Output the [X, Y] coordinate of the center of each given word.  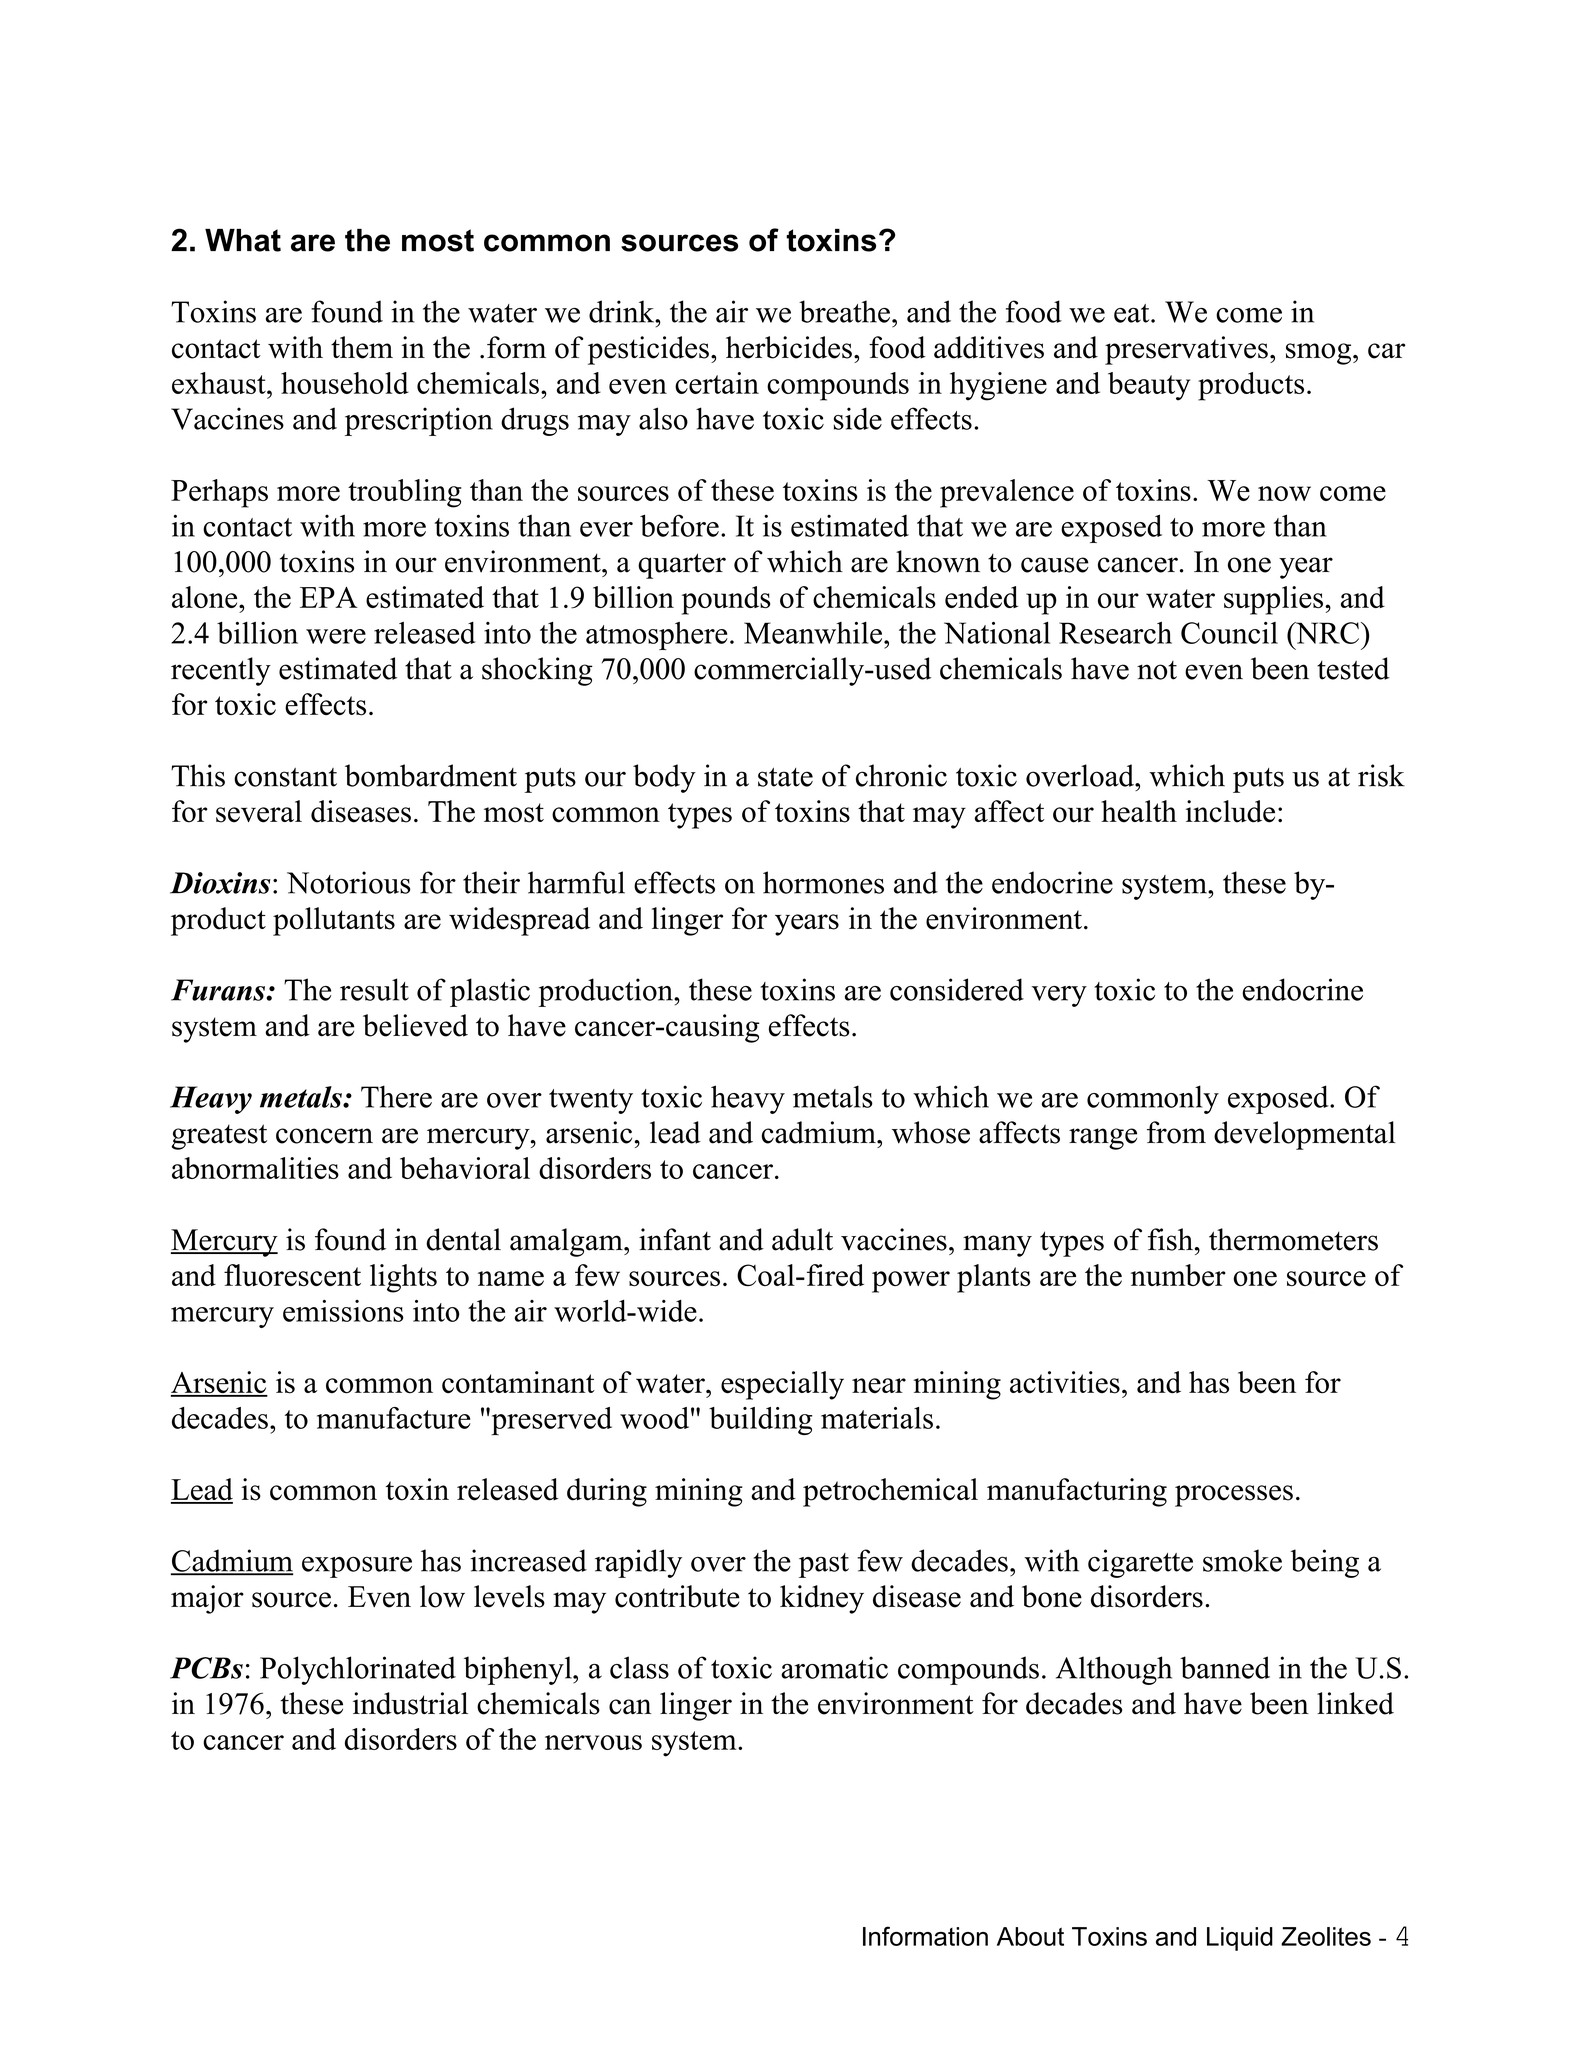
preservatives [1186, 350]
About [1030, 1936]
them [362, 347]
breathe [844, 311]
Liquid [1240, 1939]
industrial [410, 1703]
